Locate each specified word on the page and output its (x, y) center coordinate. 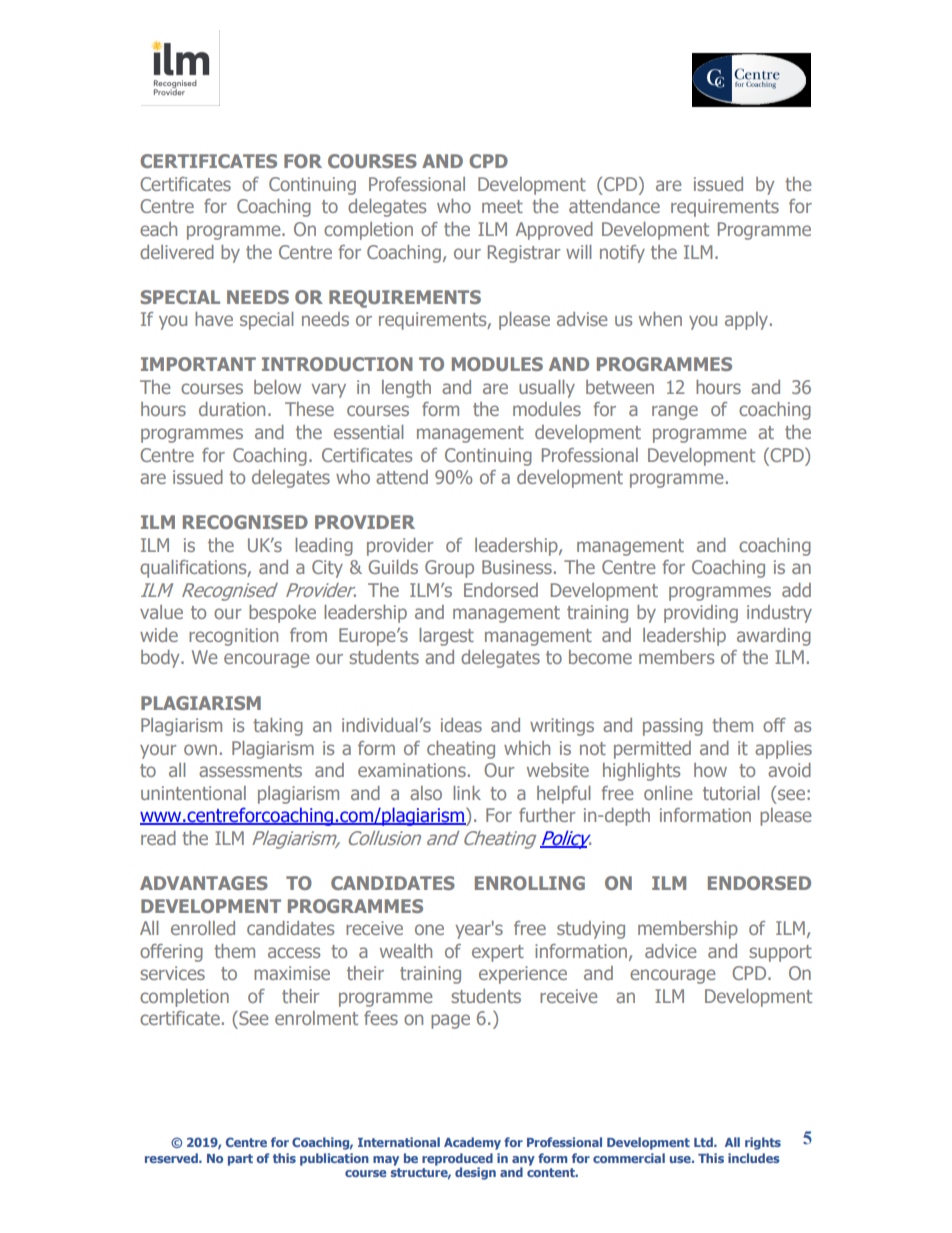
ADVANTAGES (204, 883)
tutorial (731, 793)
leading (324, 547)
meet (502, 206)
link (467, 793)
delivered (177, 252)
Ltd (704, 1142)
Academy (472, 1143)
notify (622, 254)
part (240, 1160)
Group (449, 569)
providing (701, 614)
